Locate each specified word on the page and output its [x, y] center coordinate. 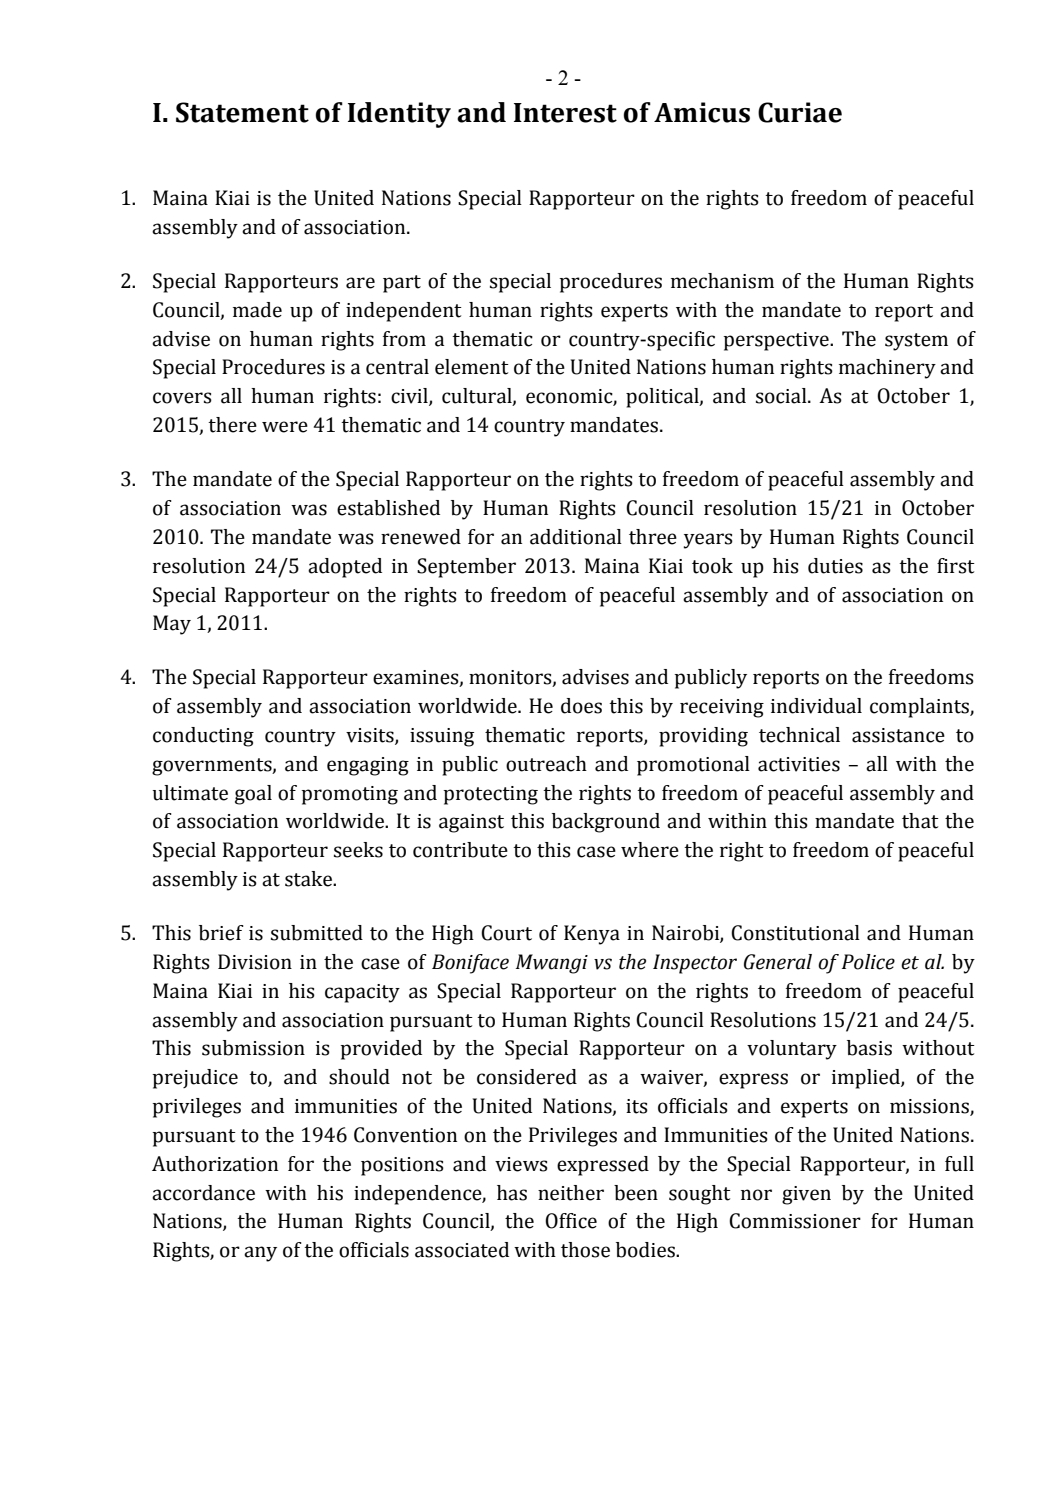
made [257, 310]
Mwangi [552, 964]
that [920, 821]
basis [869, 1048]
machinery [887, 369]
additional [576, 537]
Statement [242, 112]
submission [253, 1048]
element [472, 367]
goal [253, 795]
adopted [345, 568]
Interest [565, 113]
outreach [546, 764]
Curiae [800, 112]
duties [835, 566]
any [260, 1254]
